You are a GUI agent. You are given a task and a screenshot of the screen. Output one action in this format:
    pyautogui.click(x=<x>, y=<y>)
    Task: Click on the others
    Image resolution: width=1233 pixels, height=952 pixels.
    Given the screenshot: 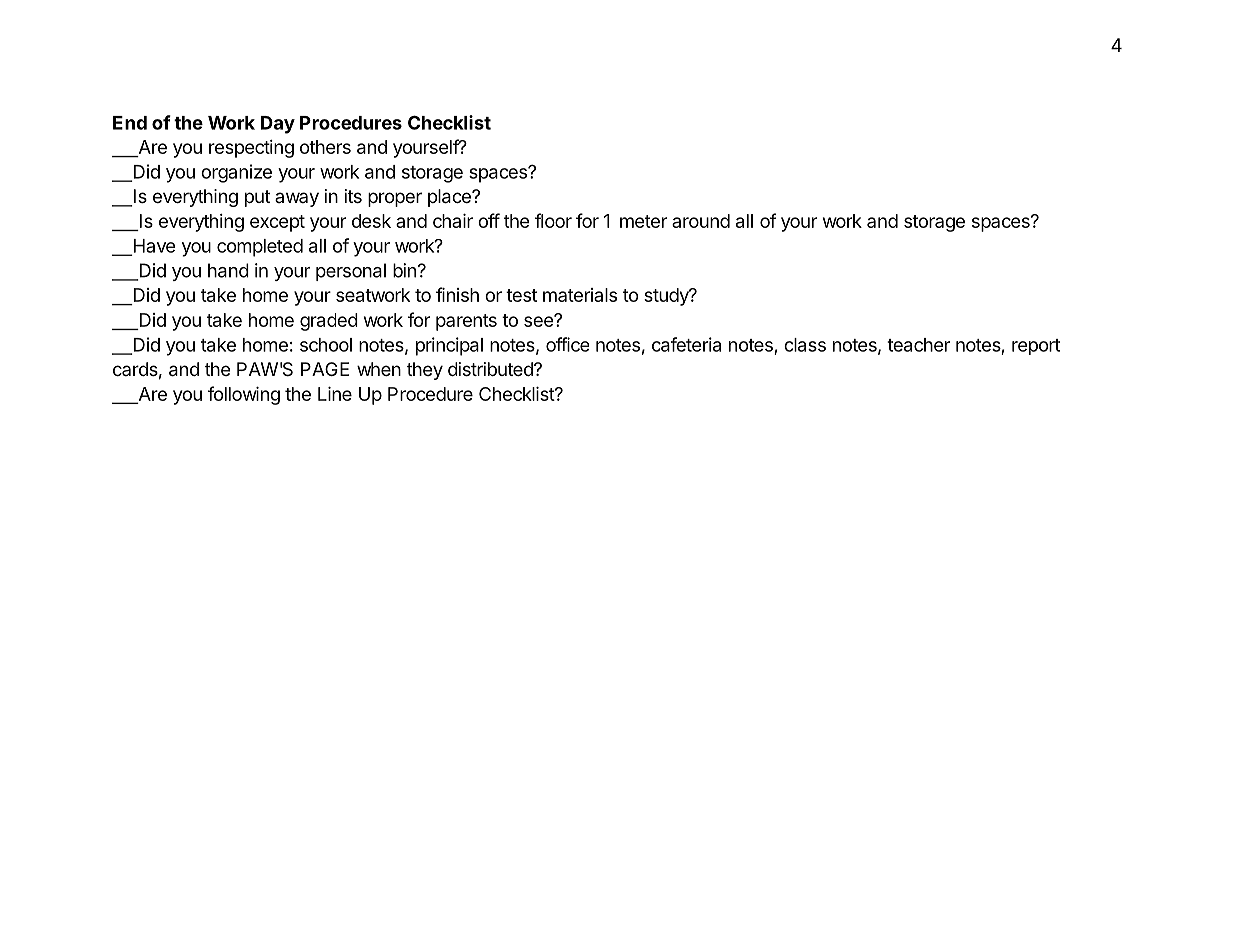 What is the action you would take?
    pyautogui.click(x=325, y=147)
